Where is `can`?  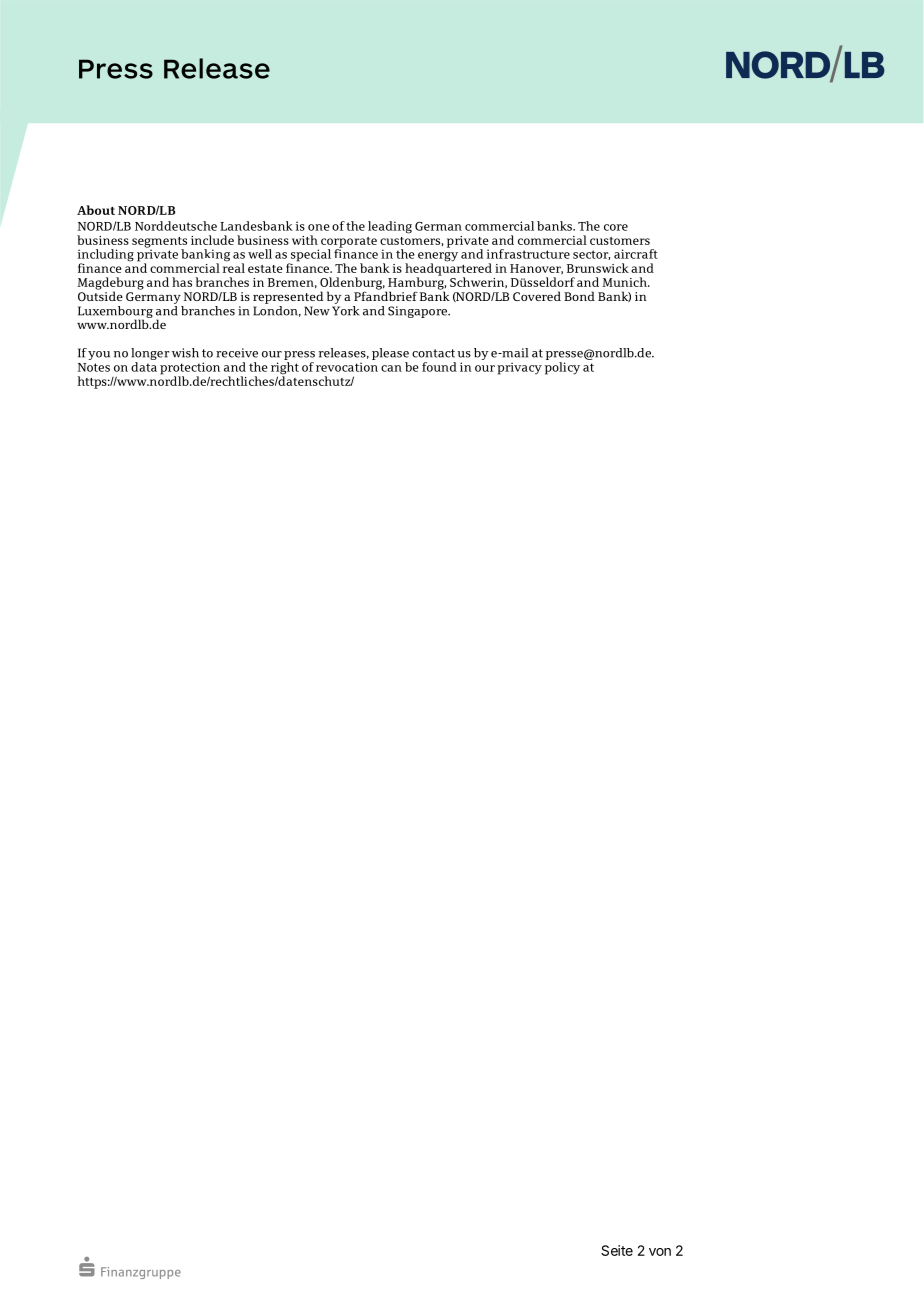 can is located at coordinates (391, 368).
